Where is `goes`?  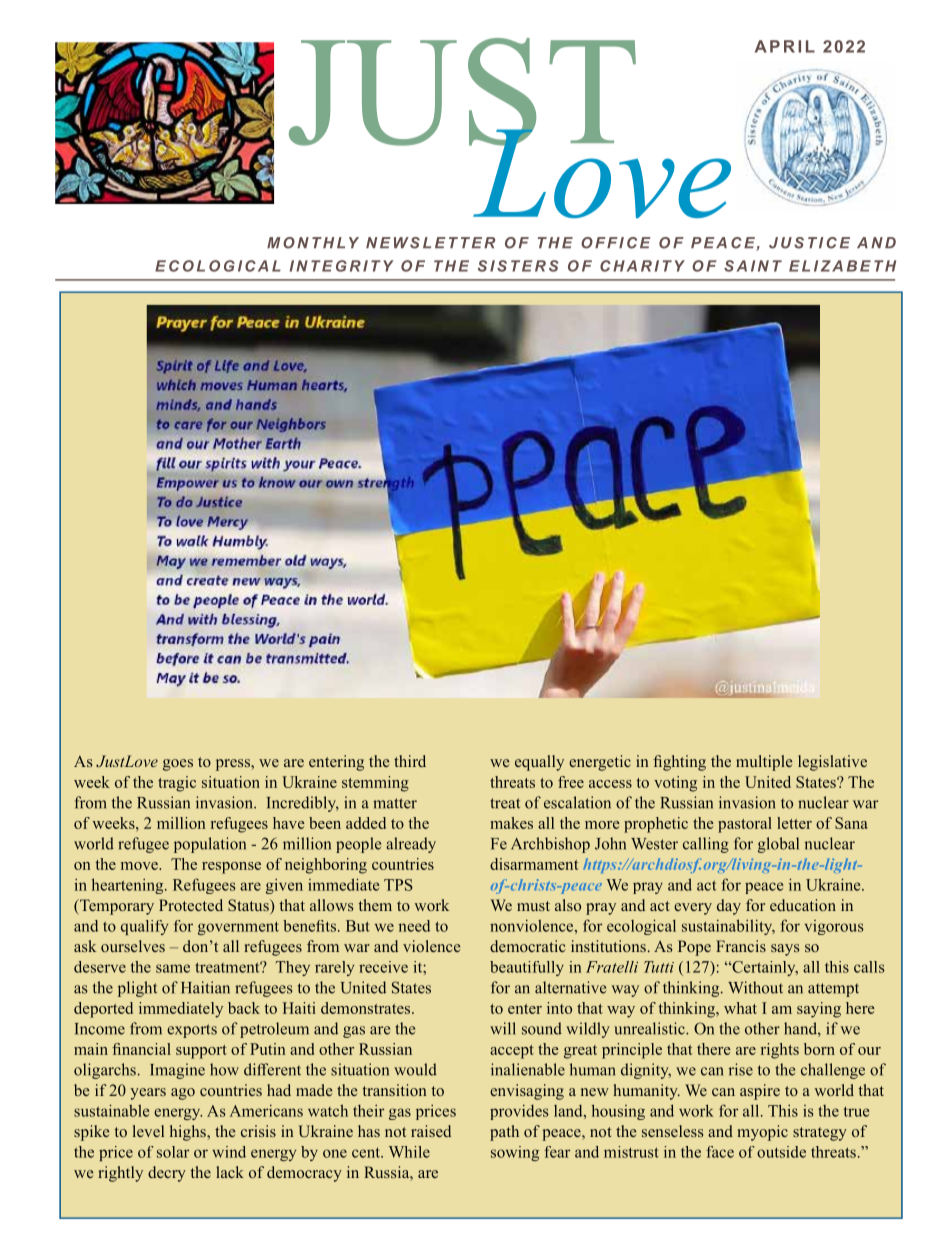 goes is located at coordinates (178, 765).
